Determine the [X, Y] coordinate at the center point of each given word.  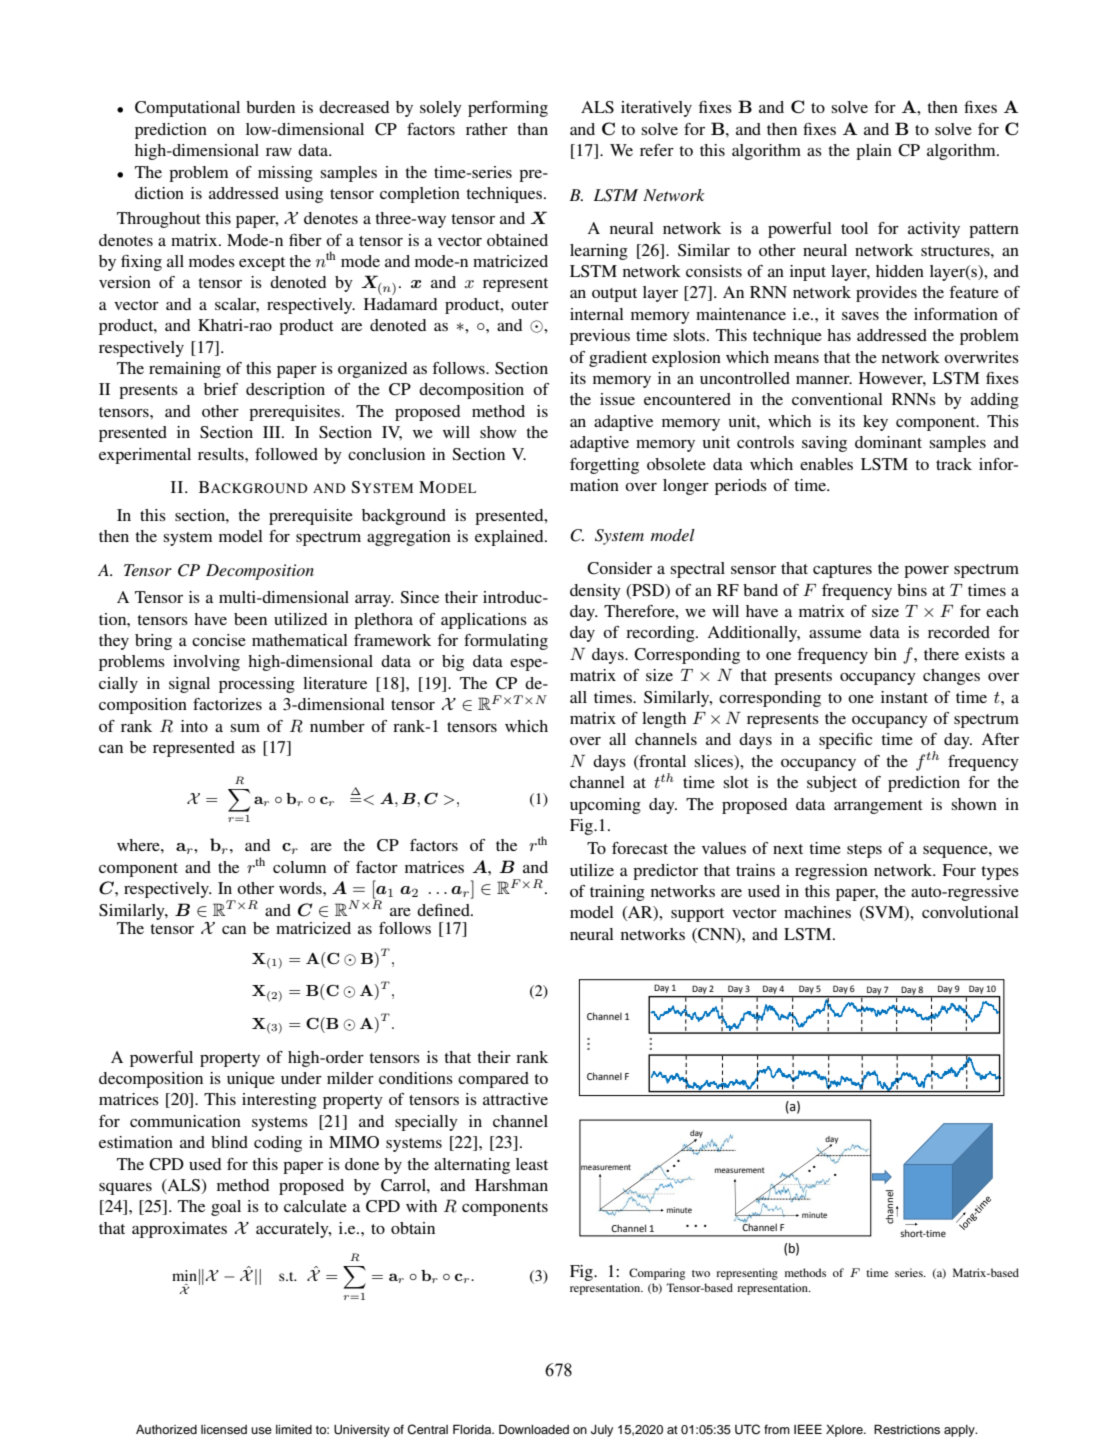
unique [251, 1080]
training [617, 893]
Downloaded [534, 1429]
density [595, 592]
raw [279, 152]
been [250, 619]
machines [817, 912]
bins [912, 590]
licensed [224, 1429]
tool [854, 228]
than [532, 129]
